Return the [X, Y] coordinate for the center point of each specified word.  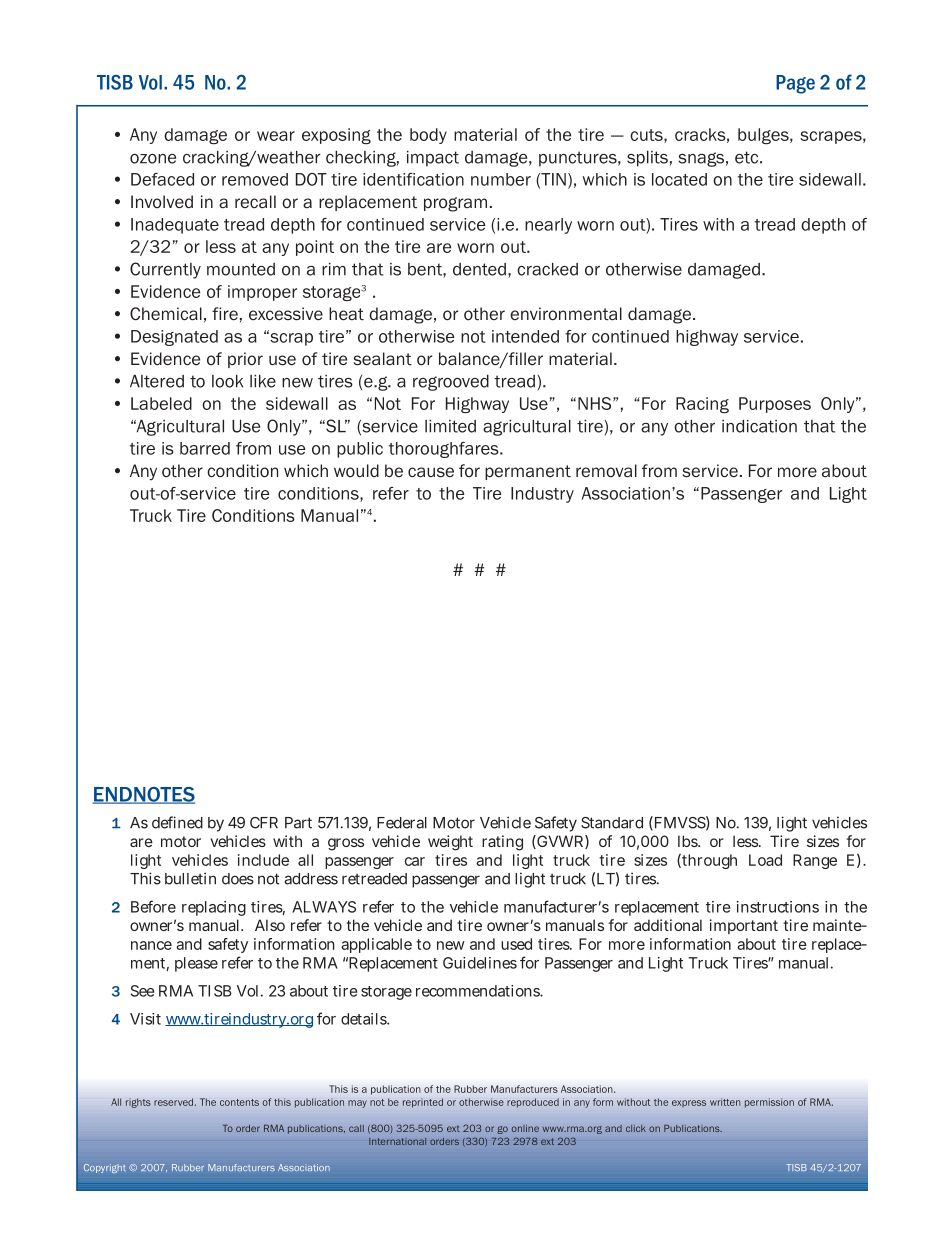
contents [239, 1102]
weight [450, 843]
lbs [689, 841]
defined [177, 822]
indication [759, 426]
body [428, 136]
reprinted [423, 1103]
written [725, 1102]
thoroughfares [445, 450]
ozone [153, 159]
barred [205, 448]
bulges [764, 136]
